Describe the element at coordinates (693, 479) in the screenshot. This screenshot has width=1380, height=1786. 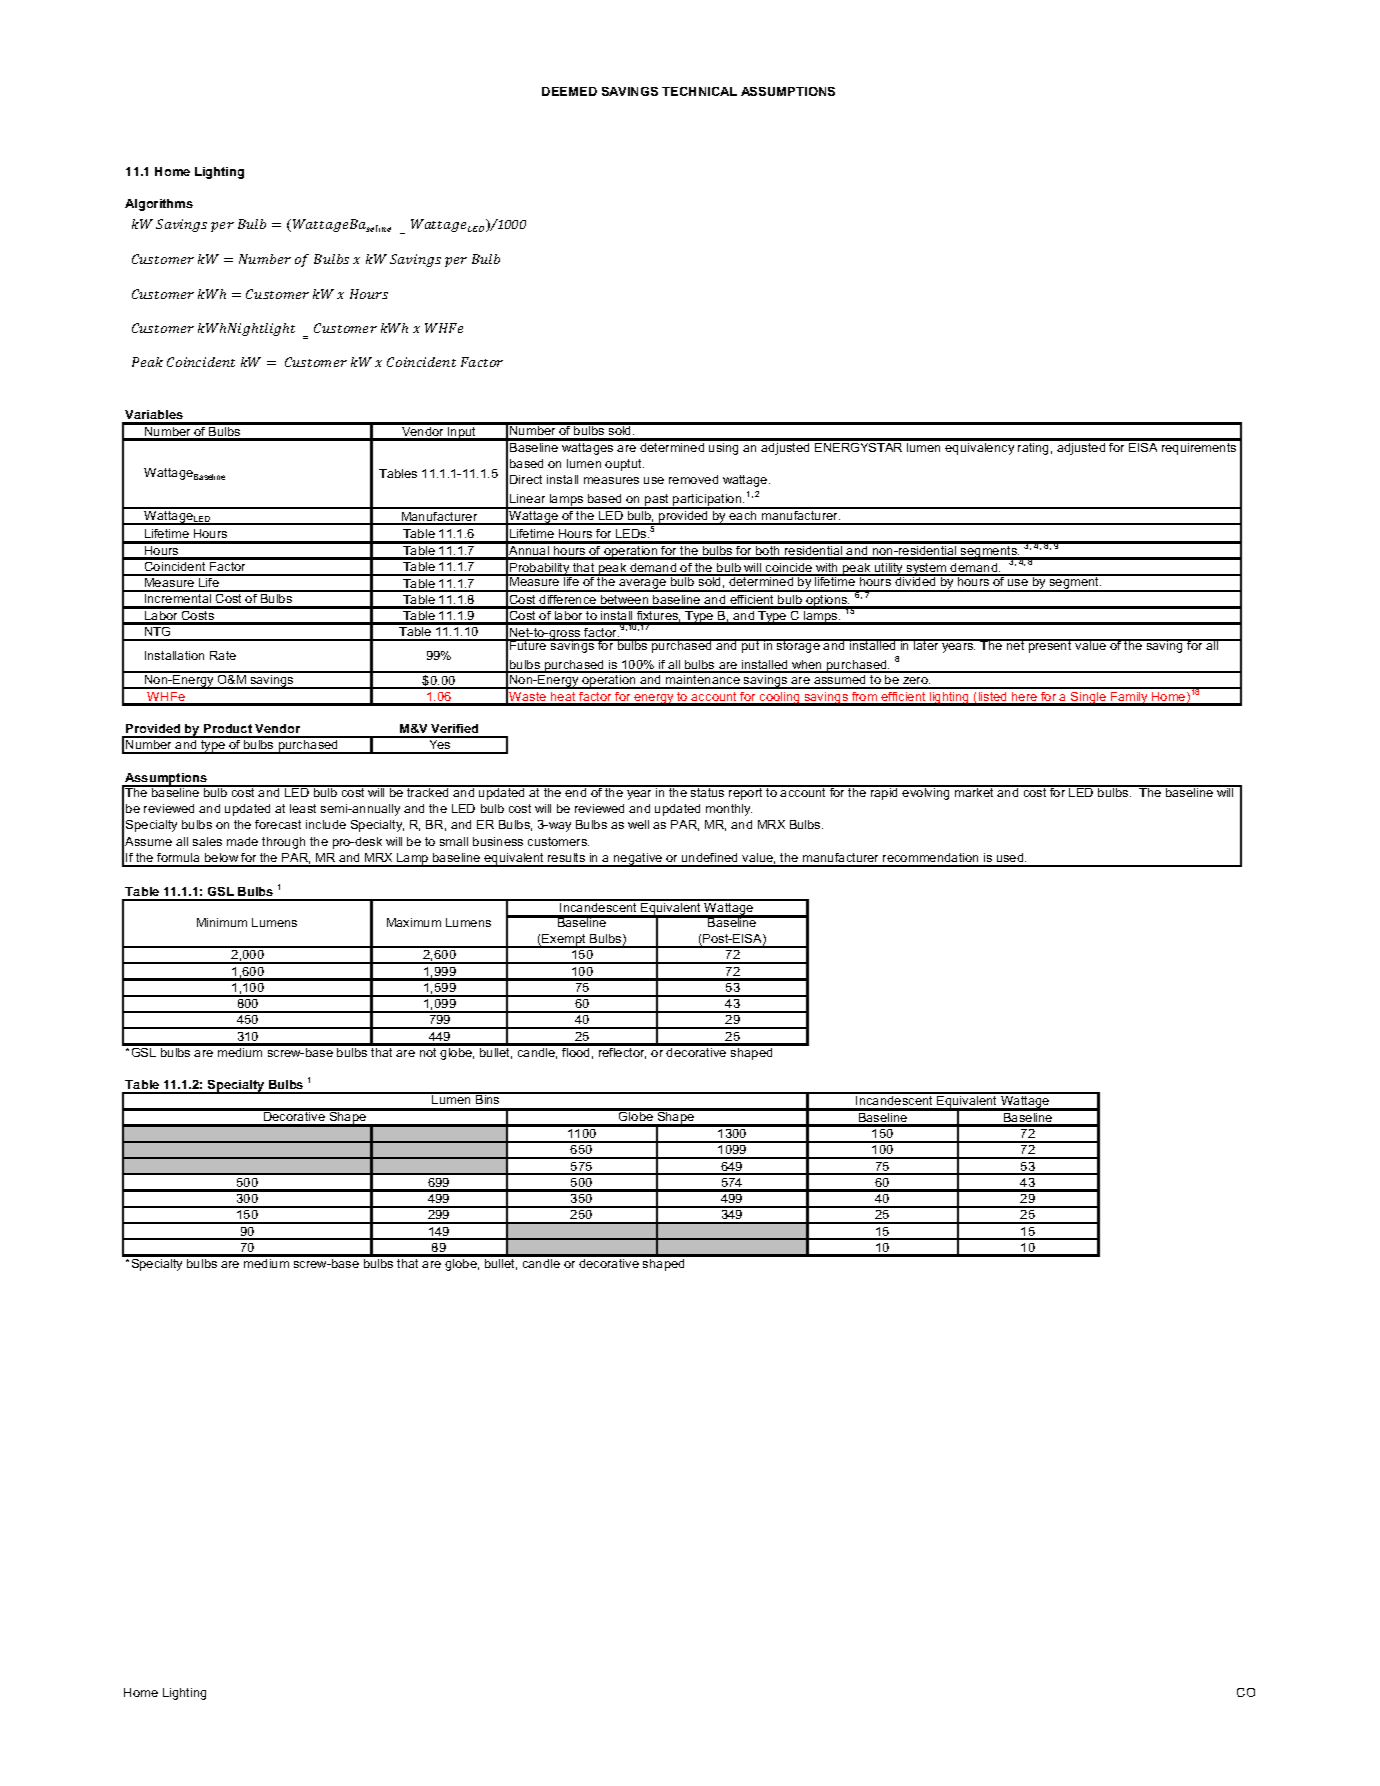
I see `removed` at that location.
